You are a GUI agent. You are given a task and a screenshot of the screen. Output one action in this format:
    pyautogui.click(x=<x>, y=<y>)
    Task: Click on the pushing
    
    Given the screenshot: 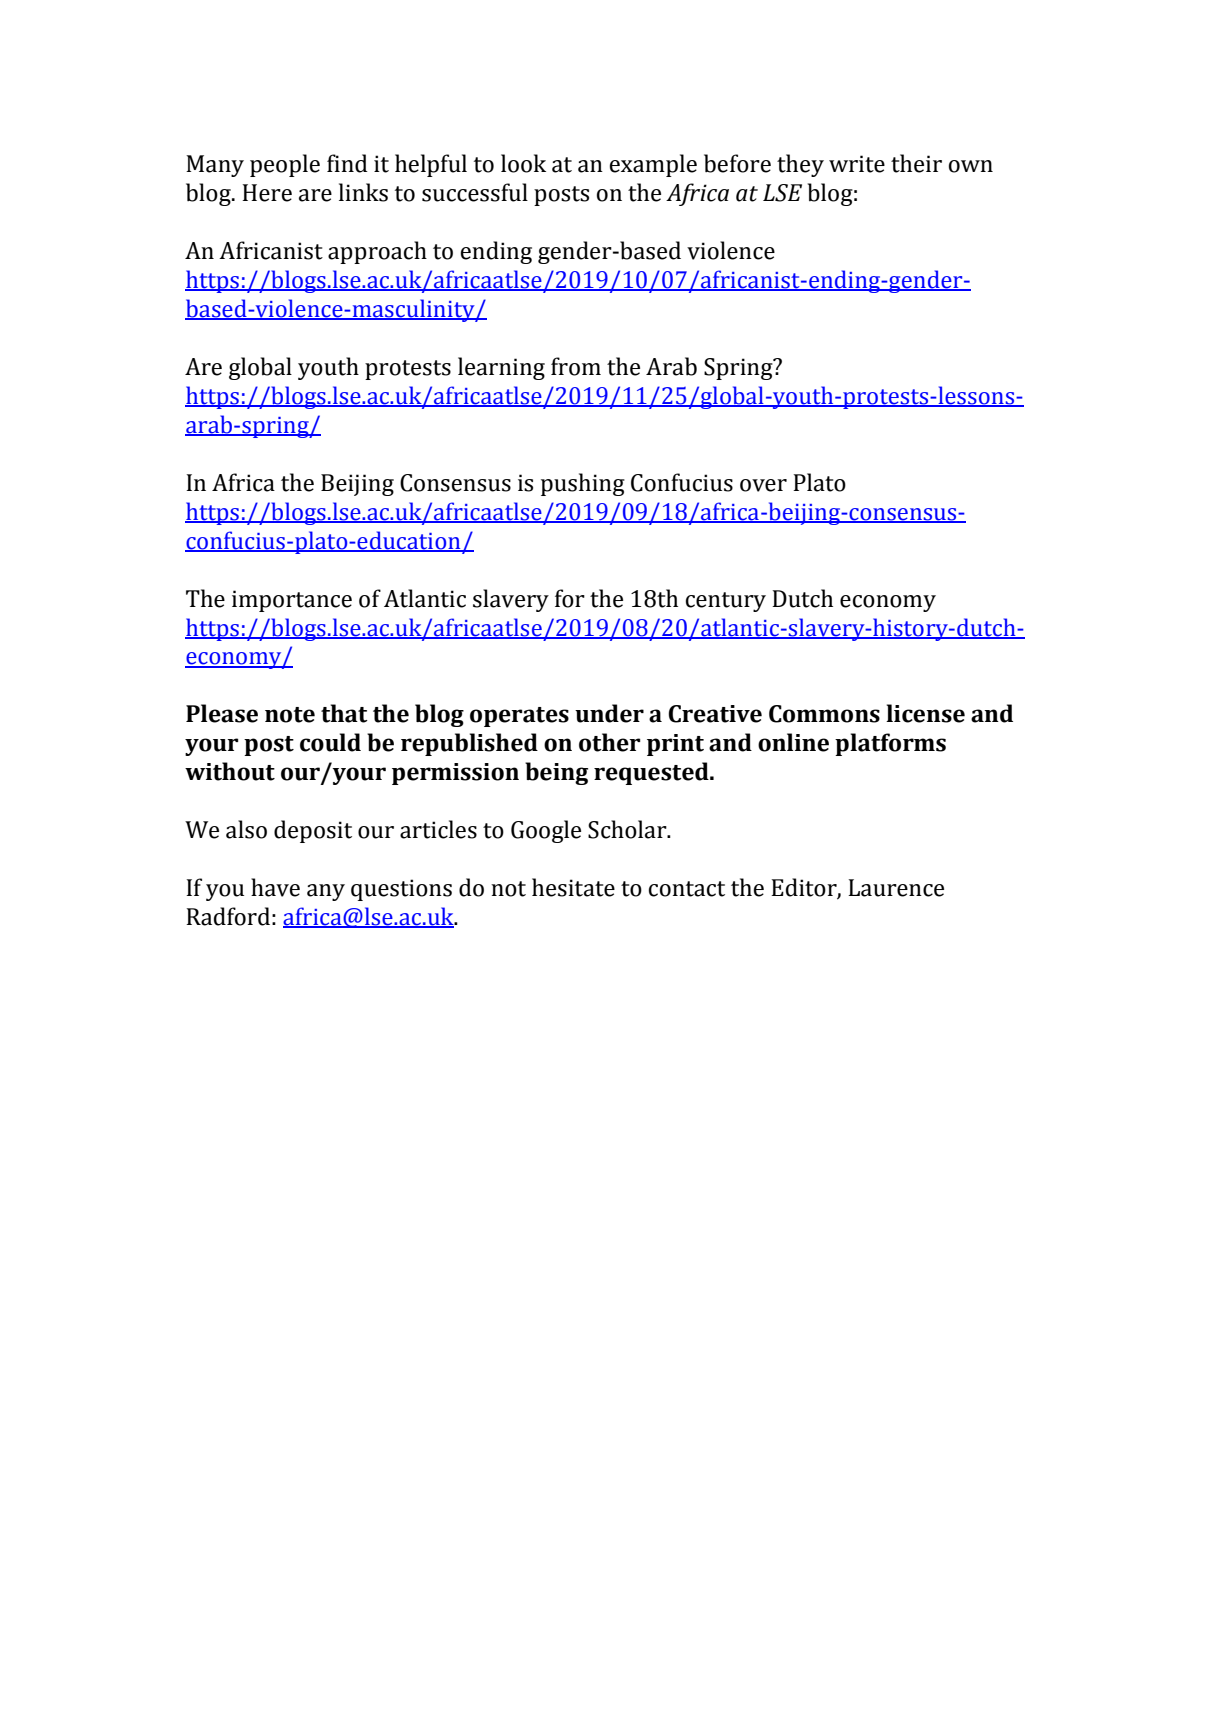 What is the action you would take?
    pyautogui.click(x=583, y=484)
